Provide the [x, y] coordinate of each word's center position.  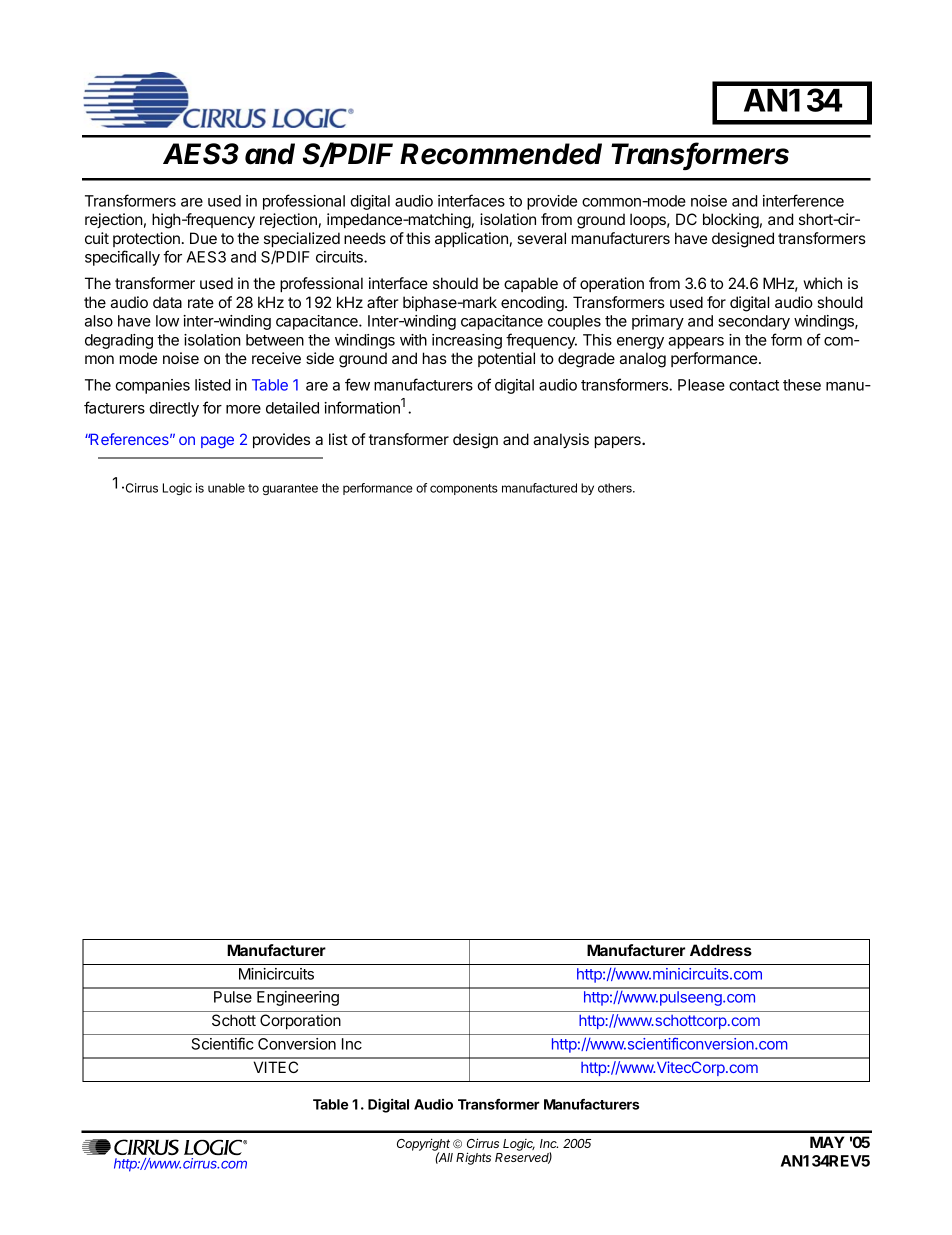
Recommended [501, 154]
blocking [731, 221]
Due [203, 238]
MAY [827, 1142]
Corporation [300, 1021]
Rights [473, 1158]
